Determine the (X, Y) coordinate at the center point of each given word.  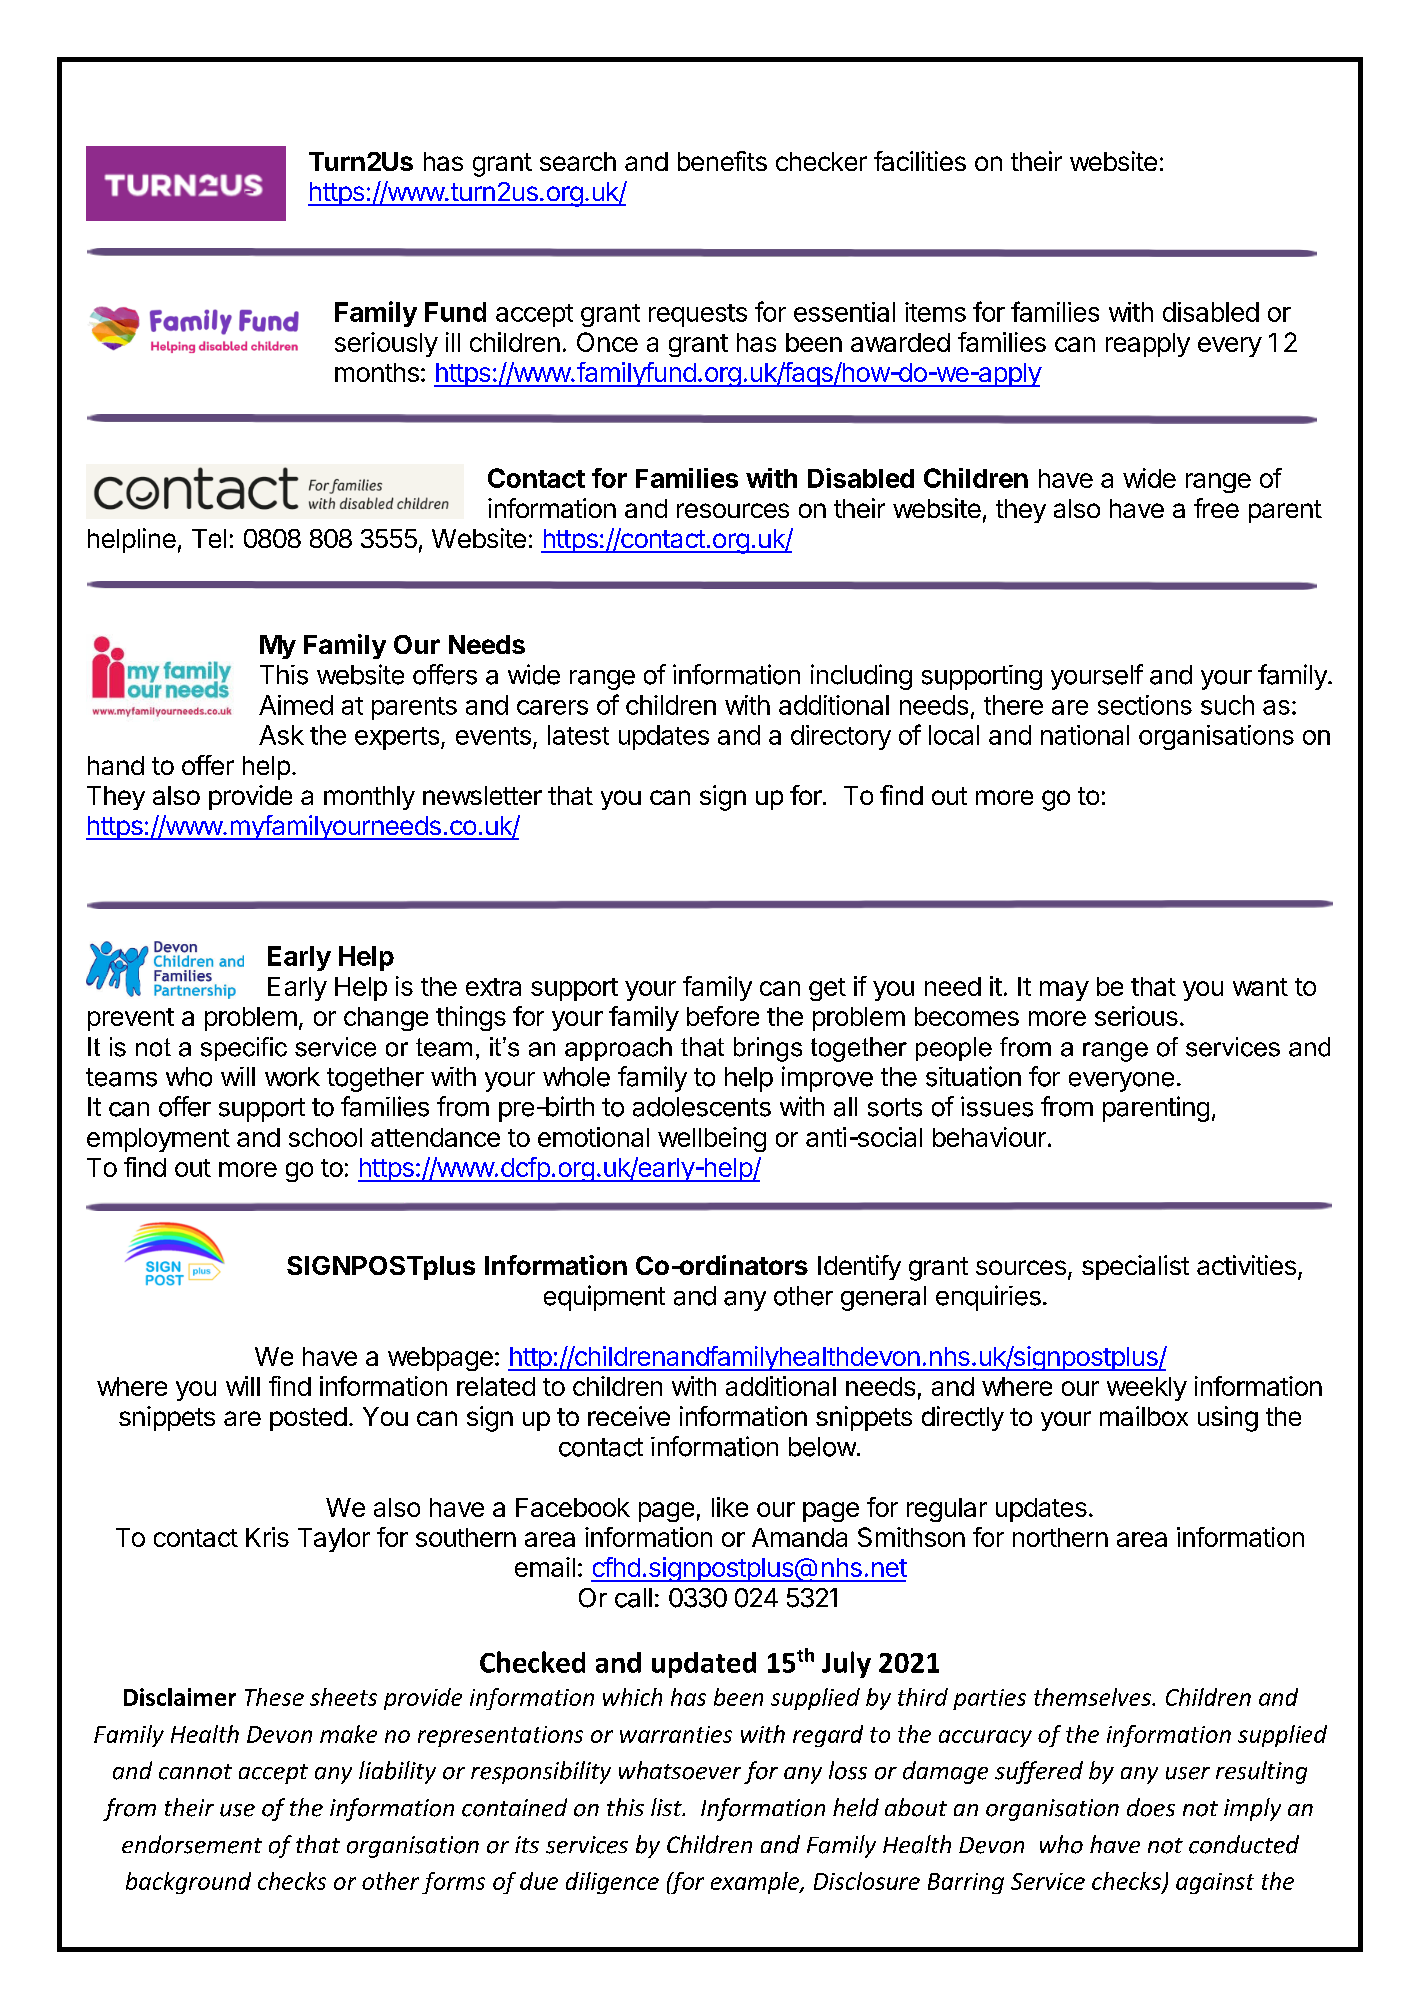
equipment (604, 1298)
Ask (281, 735)
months (377, 372)
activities (1246, 1265)
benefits (722, 161)
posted (308, 1419)
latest (578, 735)
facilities (920, 161)
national (1085, 735)
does (1151, 1807)
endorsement (192, 1844)
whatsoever (680, 1770)
